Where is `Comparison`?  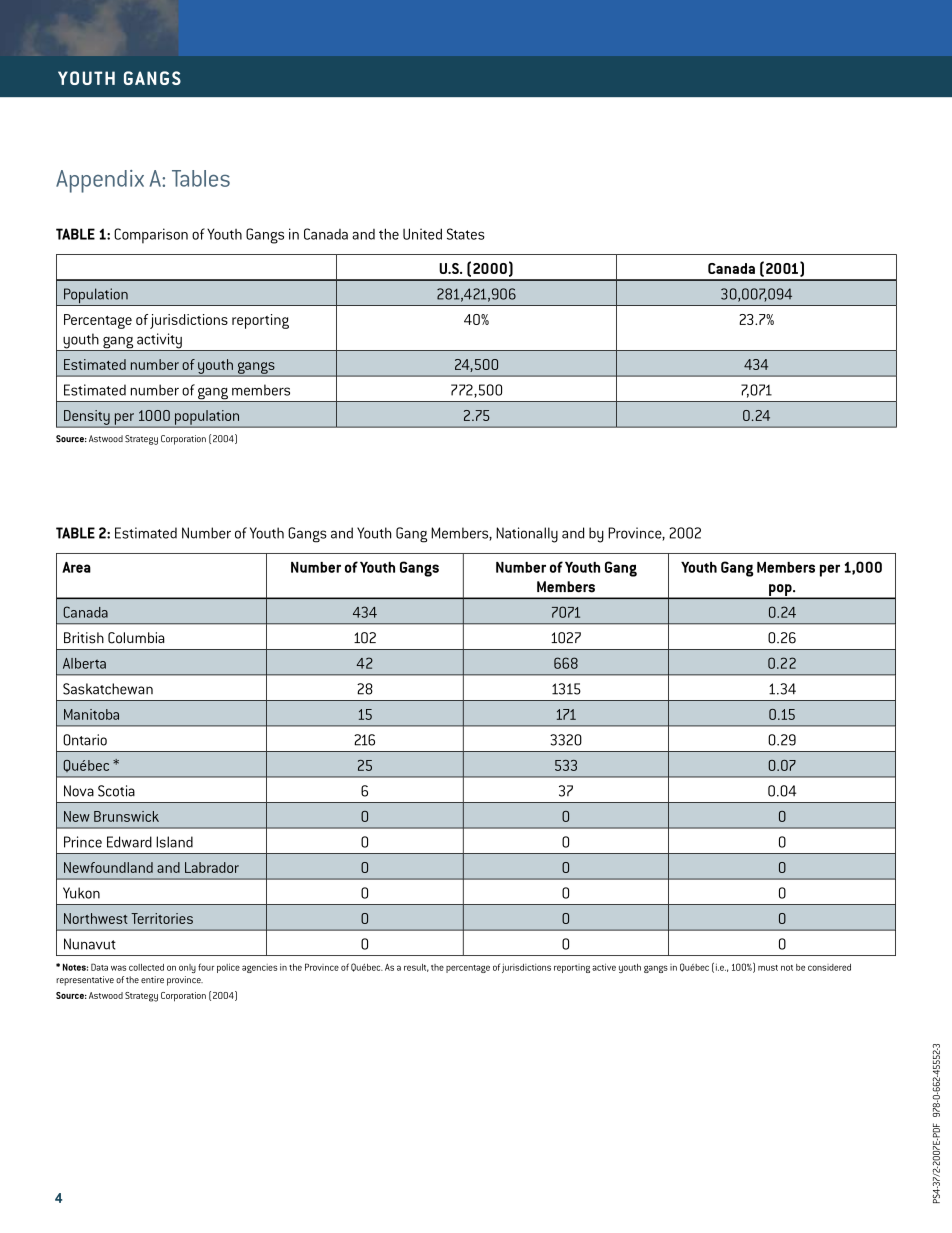 Comparison is located at coordinates (151, 236).
